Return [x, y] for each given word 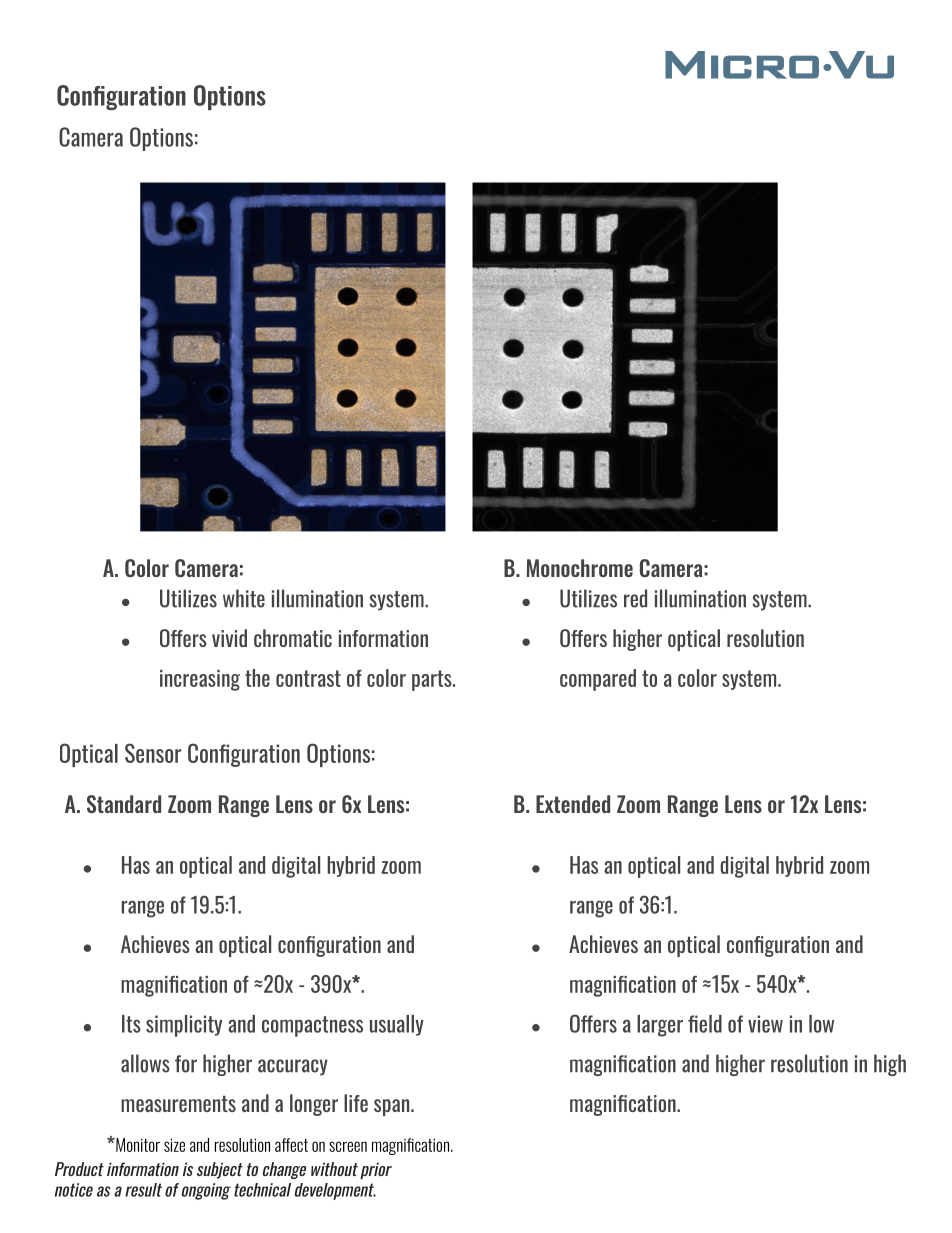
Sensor [153, 753]
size [174, 1145]
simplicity [184, 1026]
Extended [573, 804]
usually [397, 1025]
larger [660, 1026]
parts [433, 680]
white [244, 598]
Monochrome [580, 568]
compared [598, 680]
